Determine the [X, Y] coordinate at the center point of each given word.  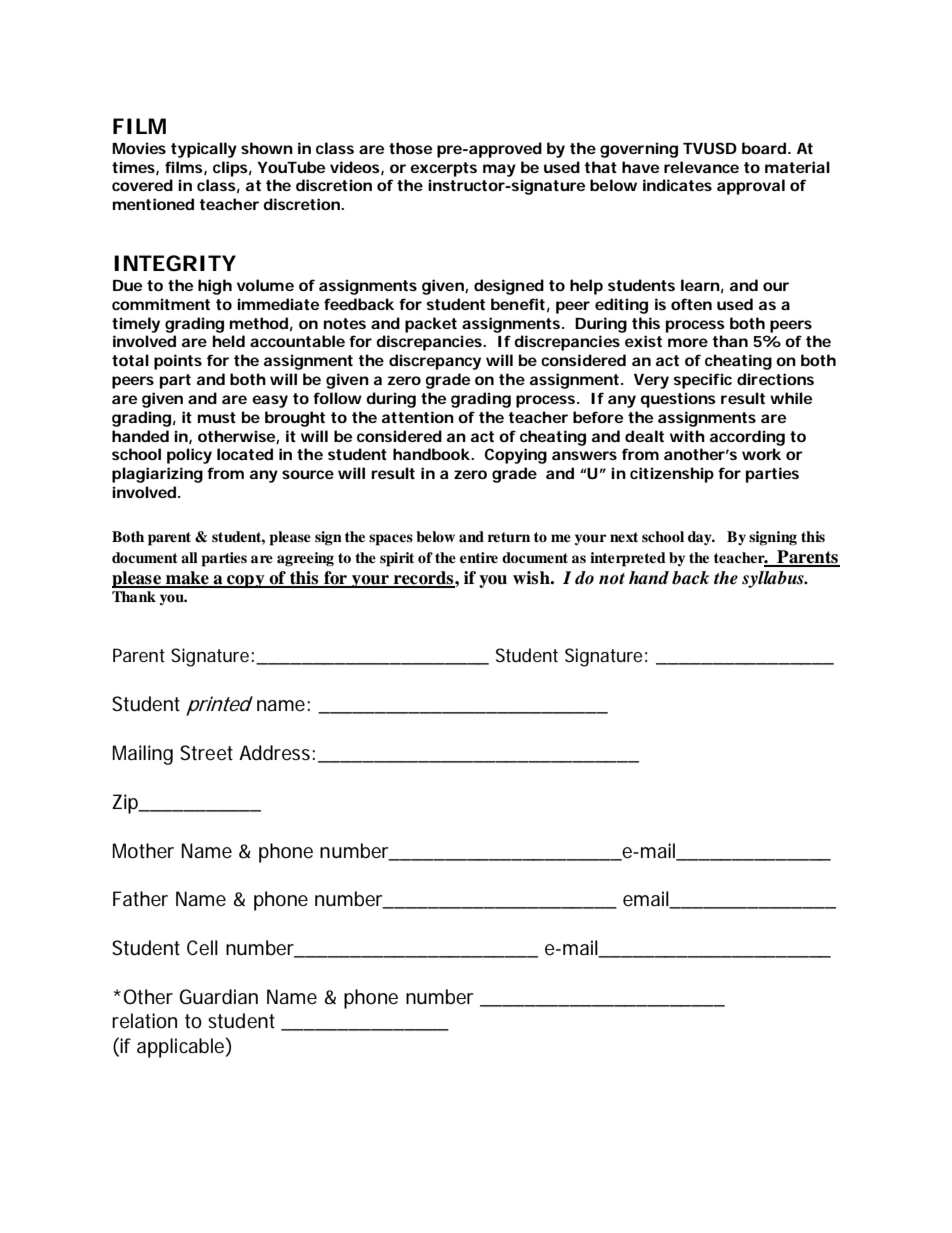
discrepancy [435, 362]
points [178, 362]
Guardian [219, 997]
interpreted [628, 559]
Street [206, 753]
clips [230, 169]
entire [479, 557]
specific [702, 381]
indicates [677, 185]
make [187, 579]
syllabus [774, 579]
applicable [180, 1048]
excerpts [443, 169]
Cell [202, 948]
